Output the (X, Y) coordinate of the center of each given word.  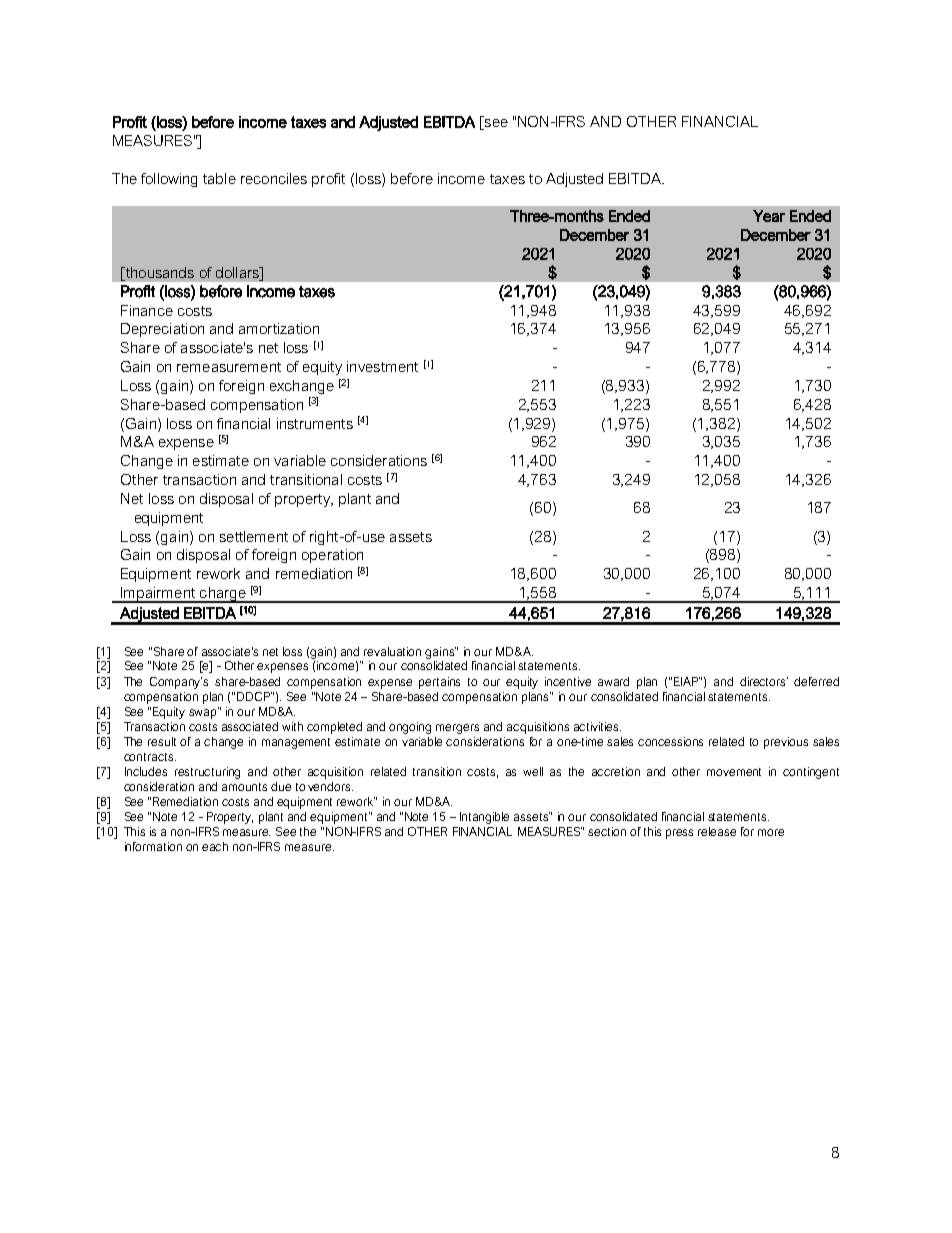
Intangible (484, 818)
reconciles (274, 178)
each (215, 846)
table (219, 178)
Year (769, 216)
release (717, 831)
